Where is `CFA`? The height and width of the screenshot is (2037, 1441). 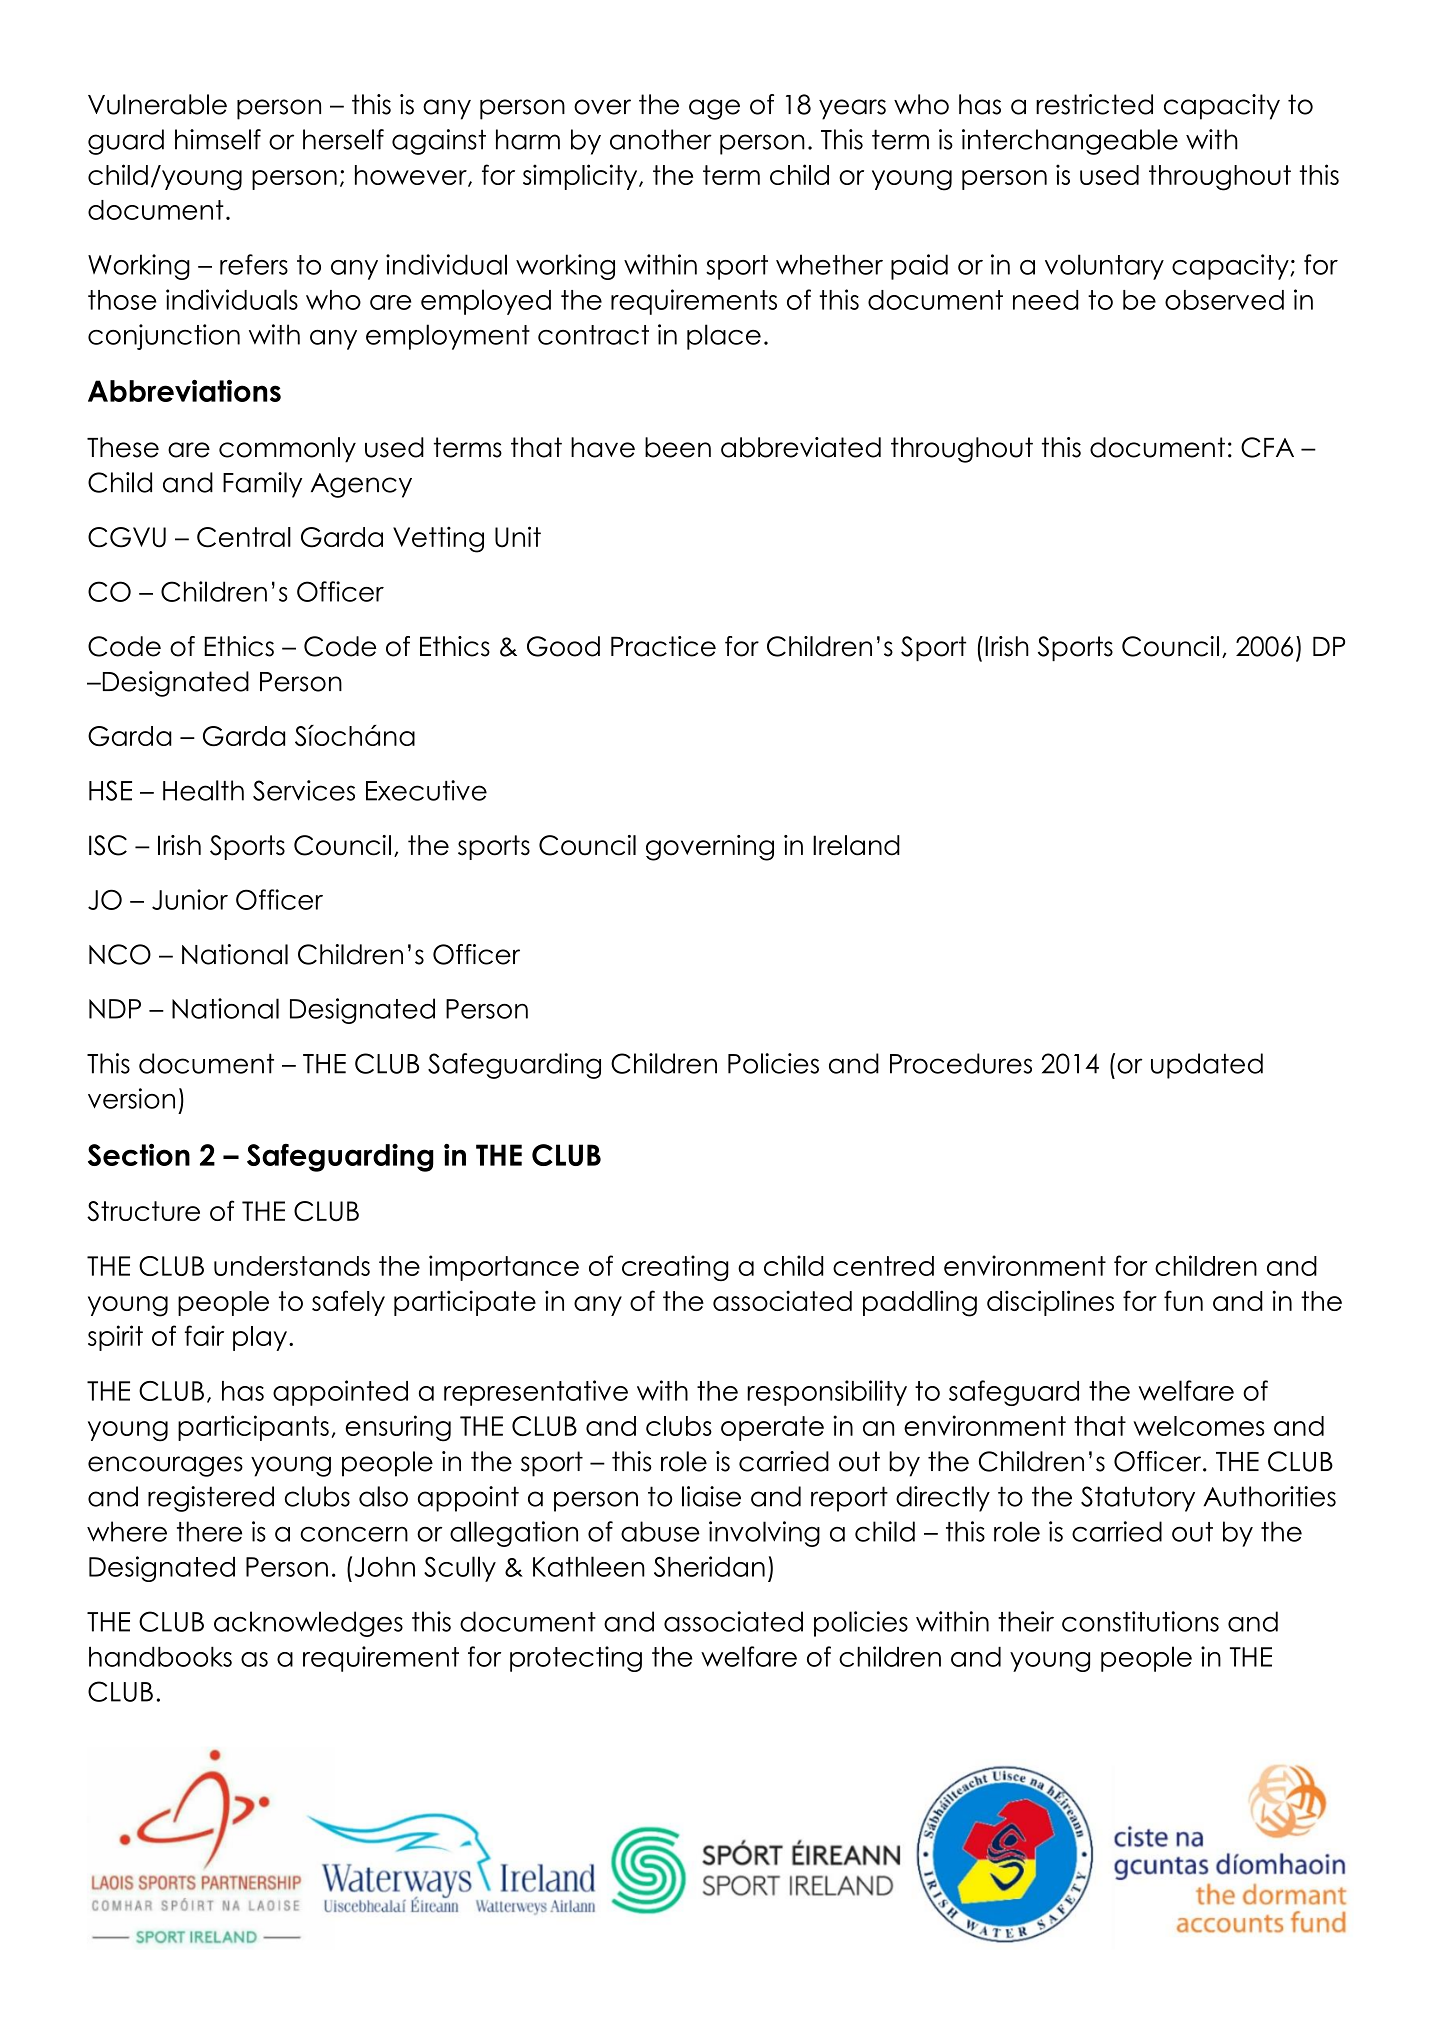 CFA is located at coordinates (1267, 447).
